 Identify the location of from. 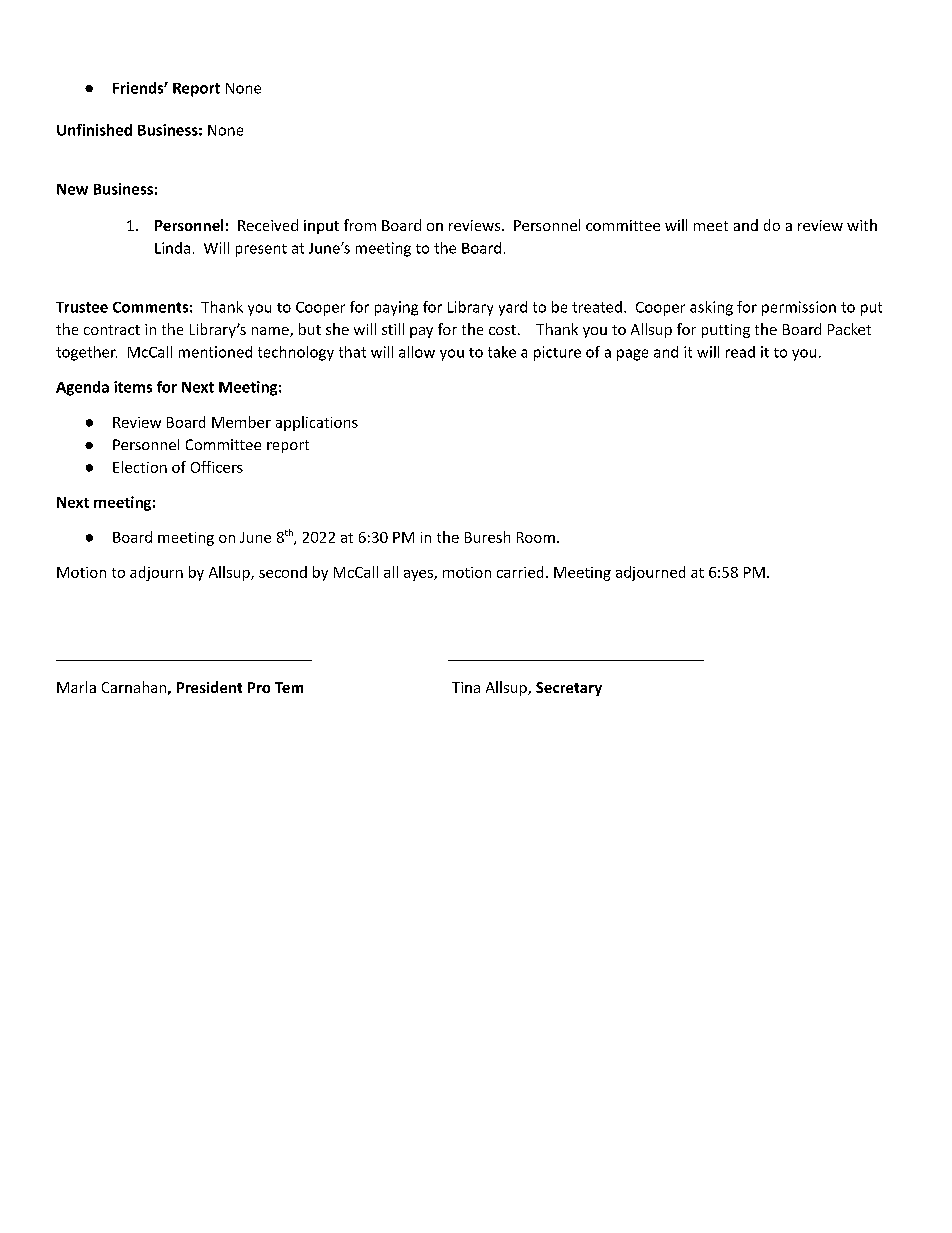
(360, 225).
